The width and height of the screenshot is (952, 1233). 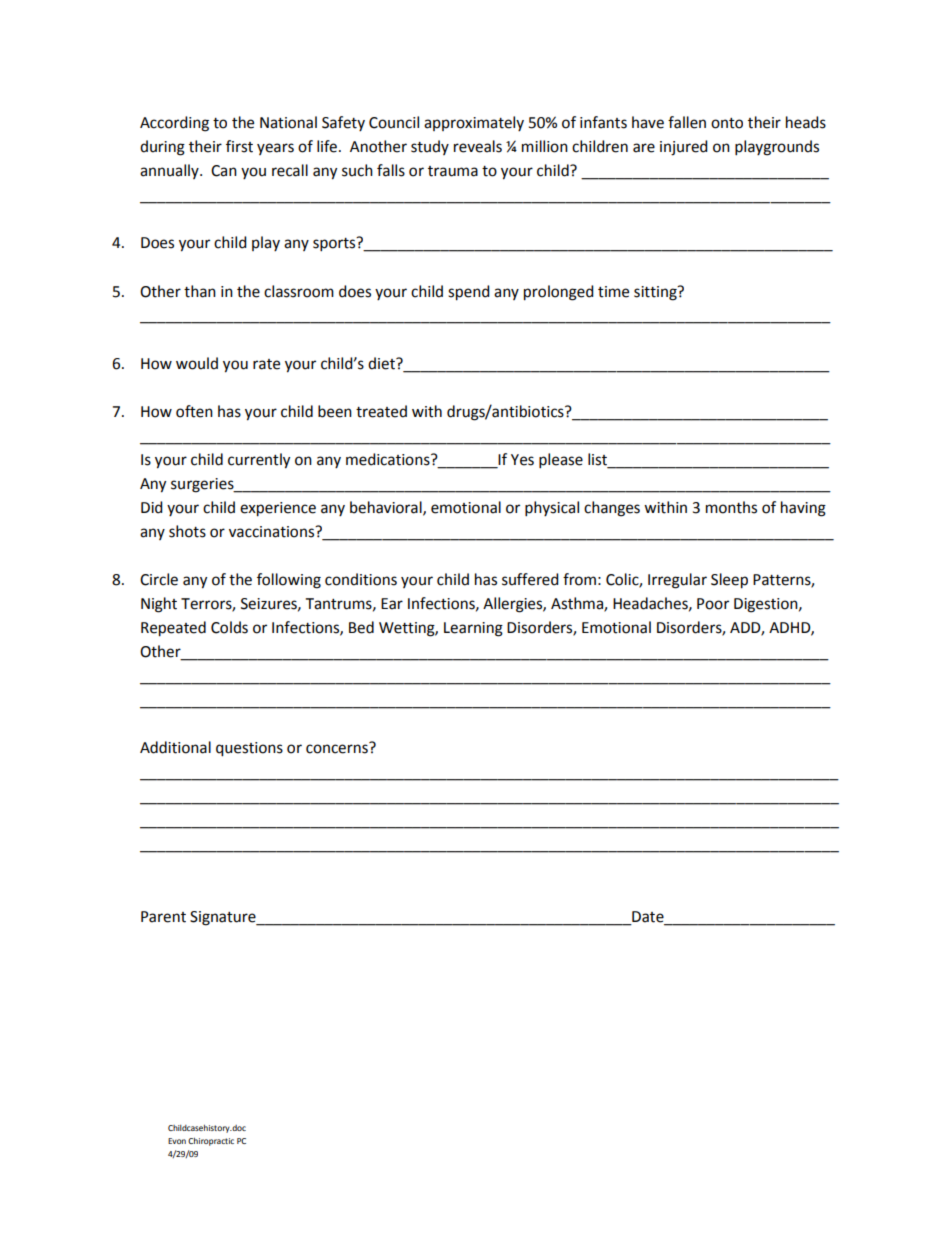 What do you see at coordinates (239, 146) in the screenshot?
I see `first` at bounding box center [239, 146].
